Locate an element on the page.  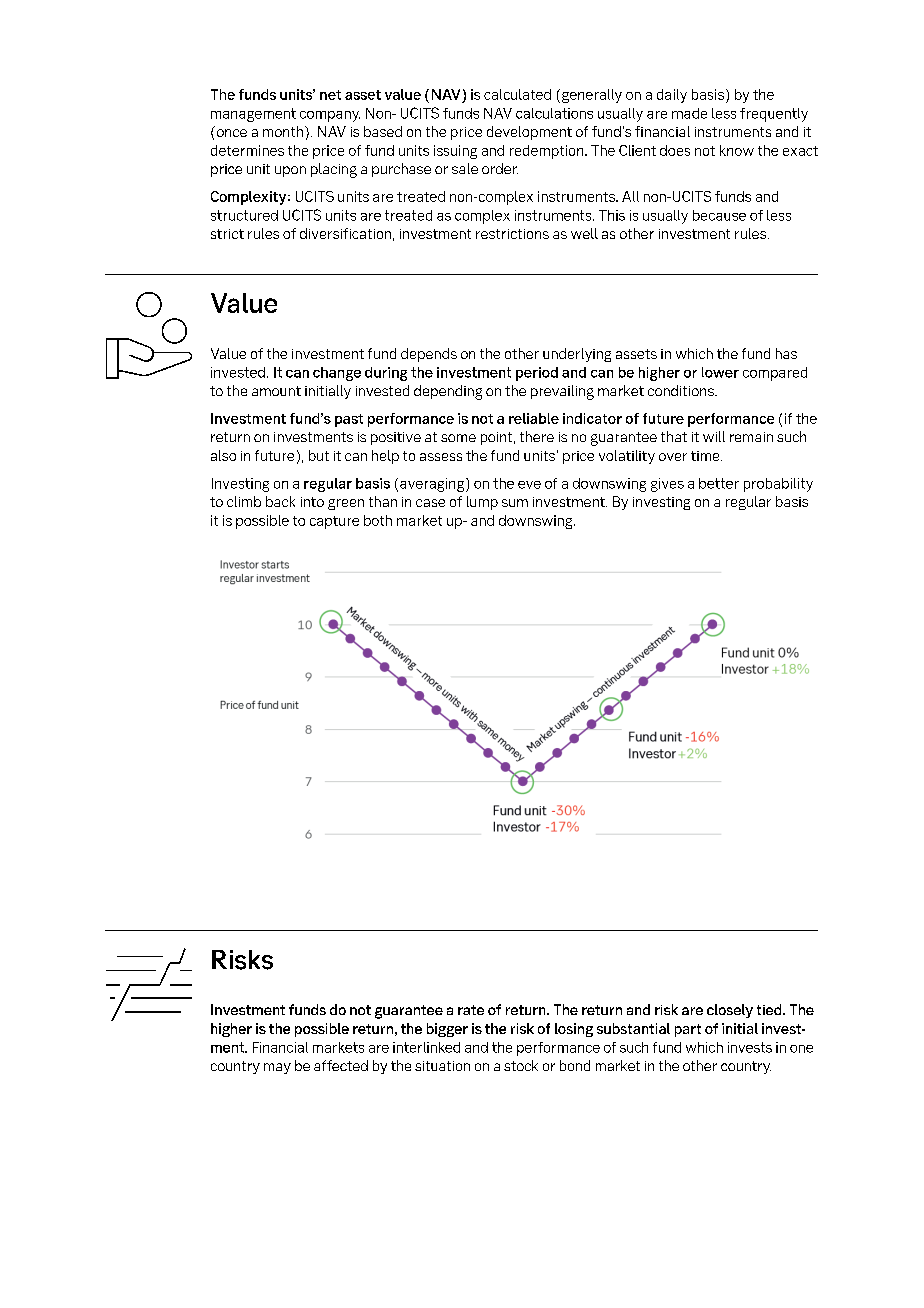
know is located at coordinates (737, 150).
